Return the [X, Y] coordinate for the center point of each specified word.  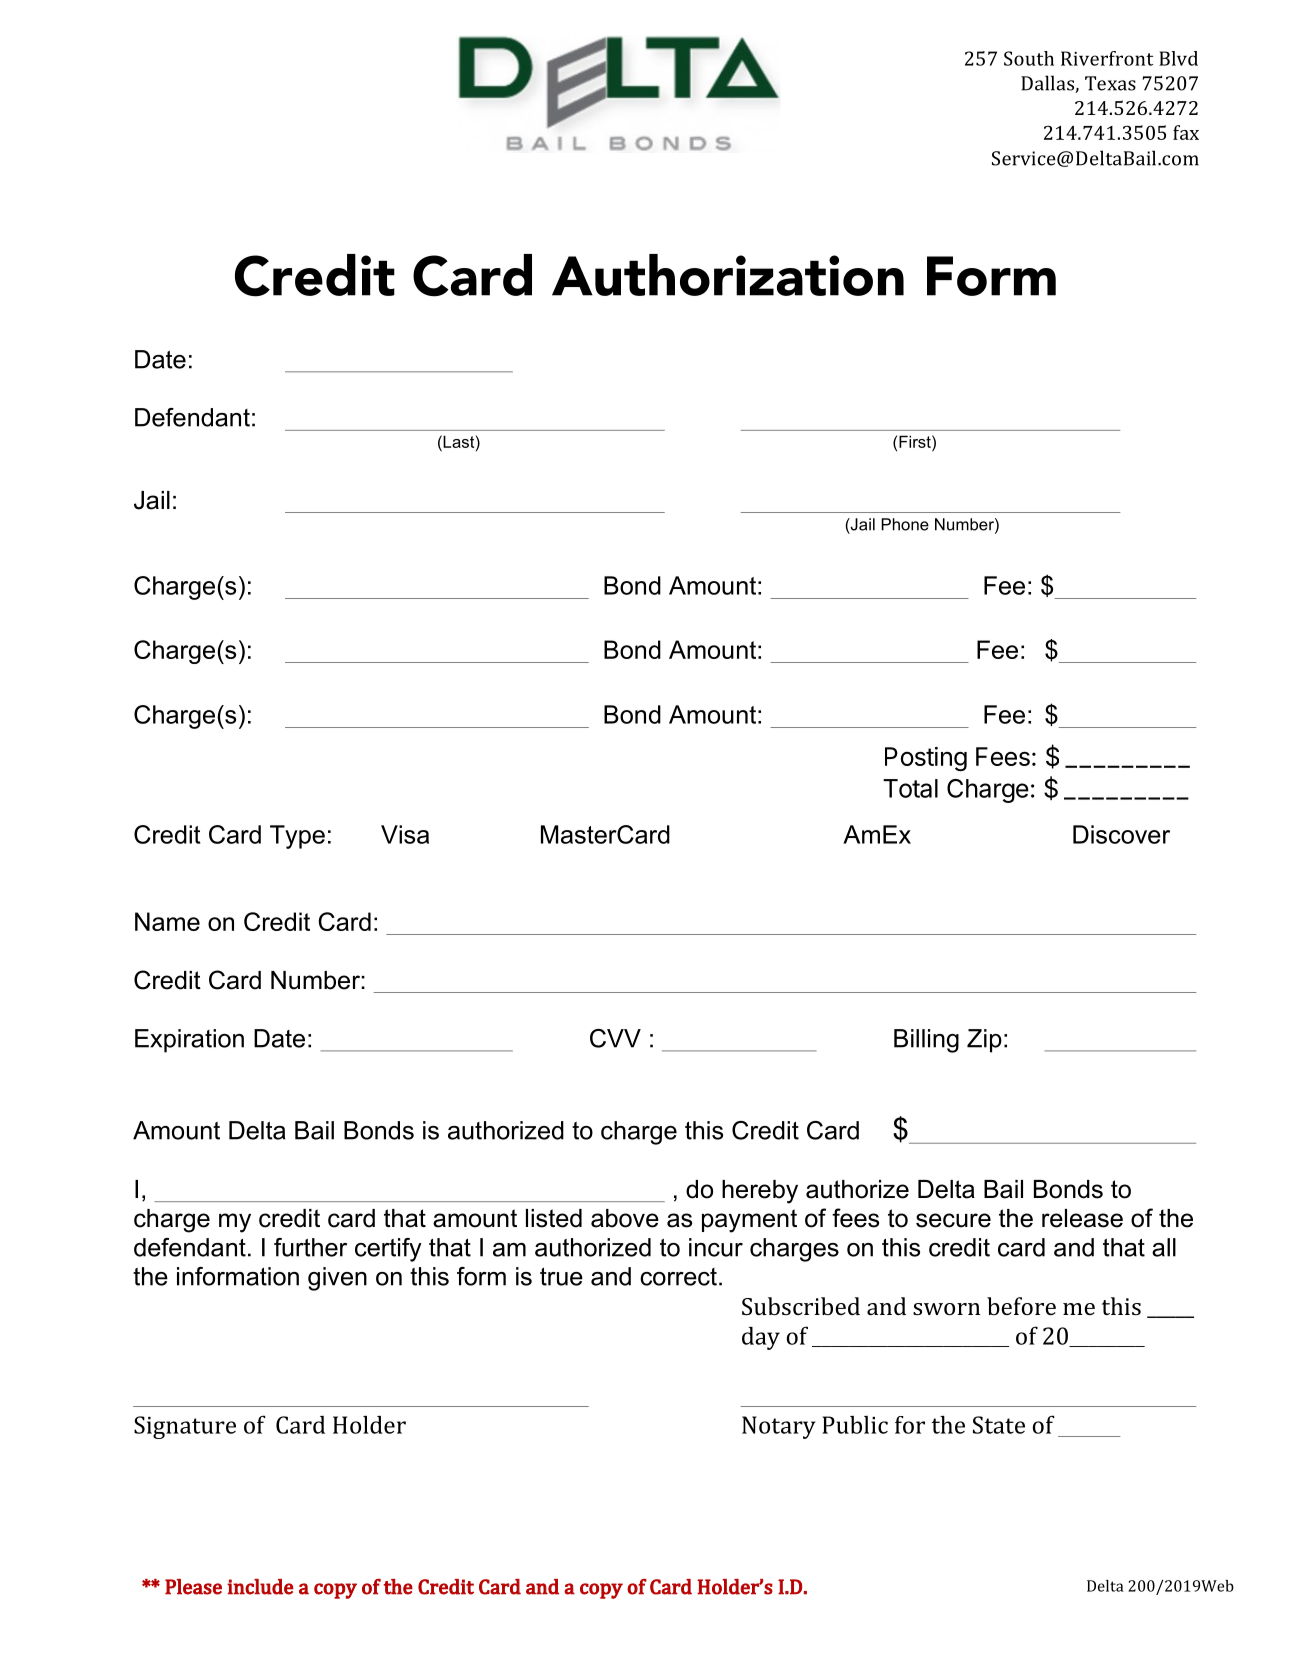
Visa [405, 834]
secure [953, 1220]
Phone [905, 524]
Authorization [728, 275]
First [916, 441]
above [625, 1218]
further [310, 1247]
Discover [1121, 834]
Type [297, 837]
